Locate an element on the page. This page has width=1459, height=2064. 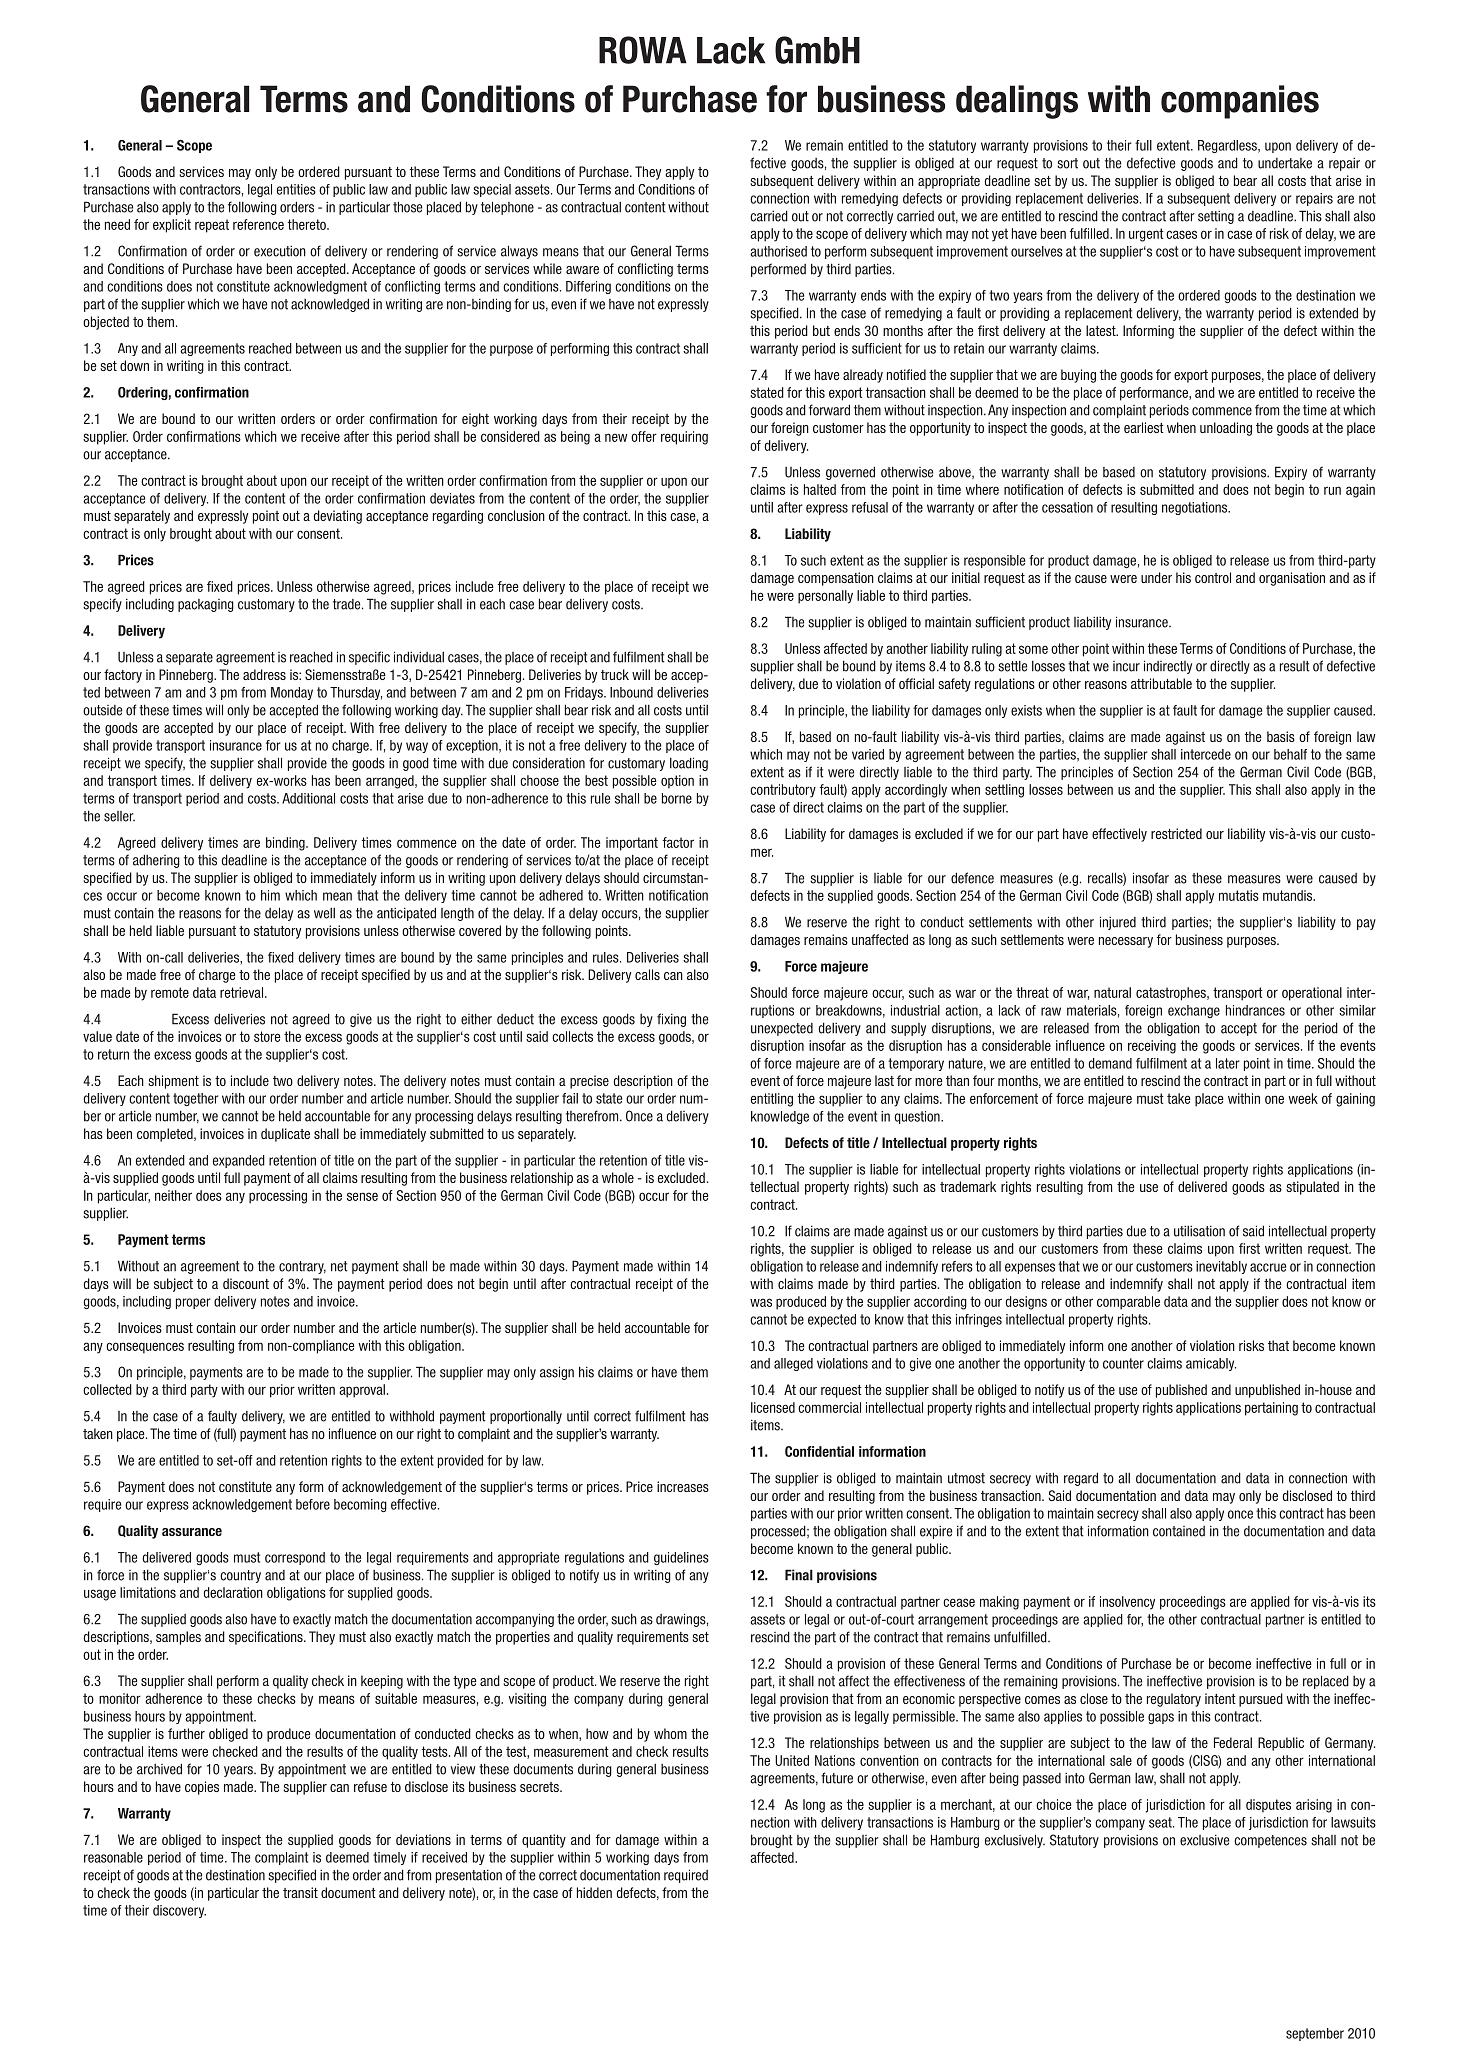
option is located at coordinates (677, 782).
